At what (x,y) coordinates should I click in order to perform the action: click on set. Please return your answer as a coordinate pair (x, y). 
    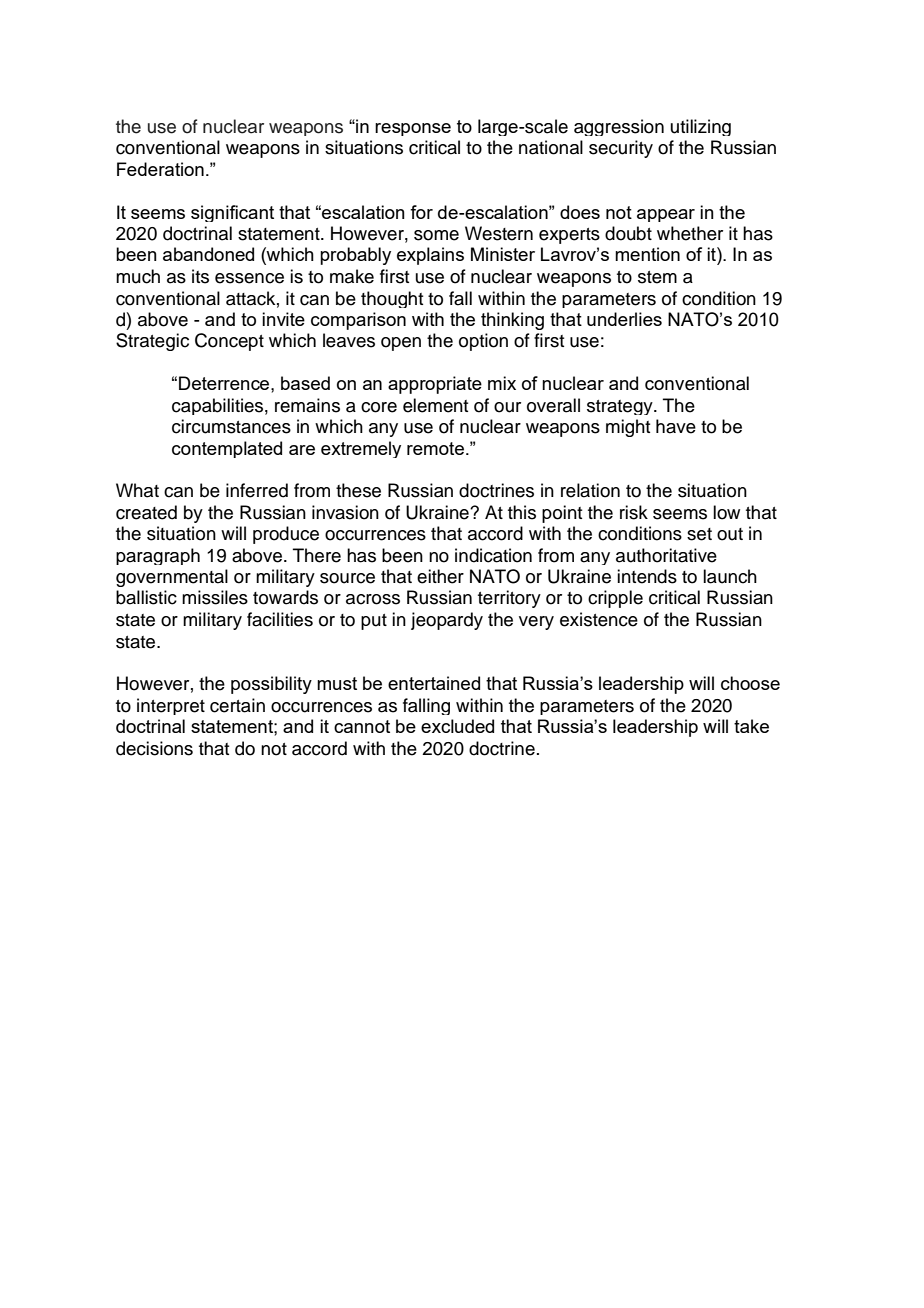
    Looking at the image, I should click on (699, 534).
